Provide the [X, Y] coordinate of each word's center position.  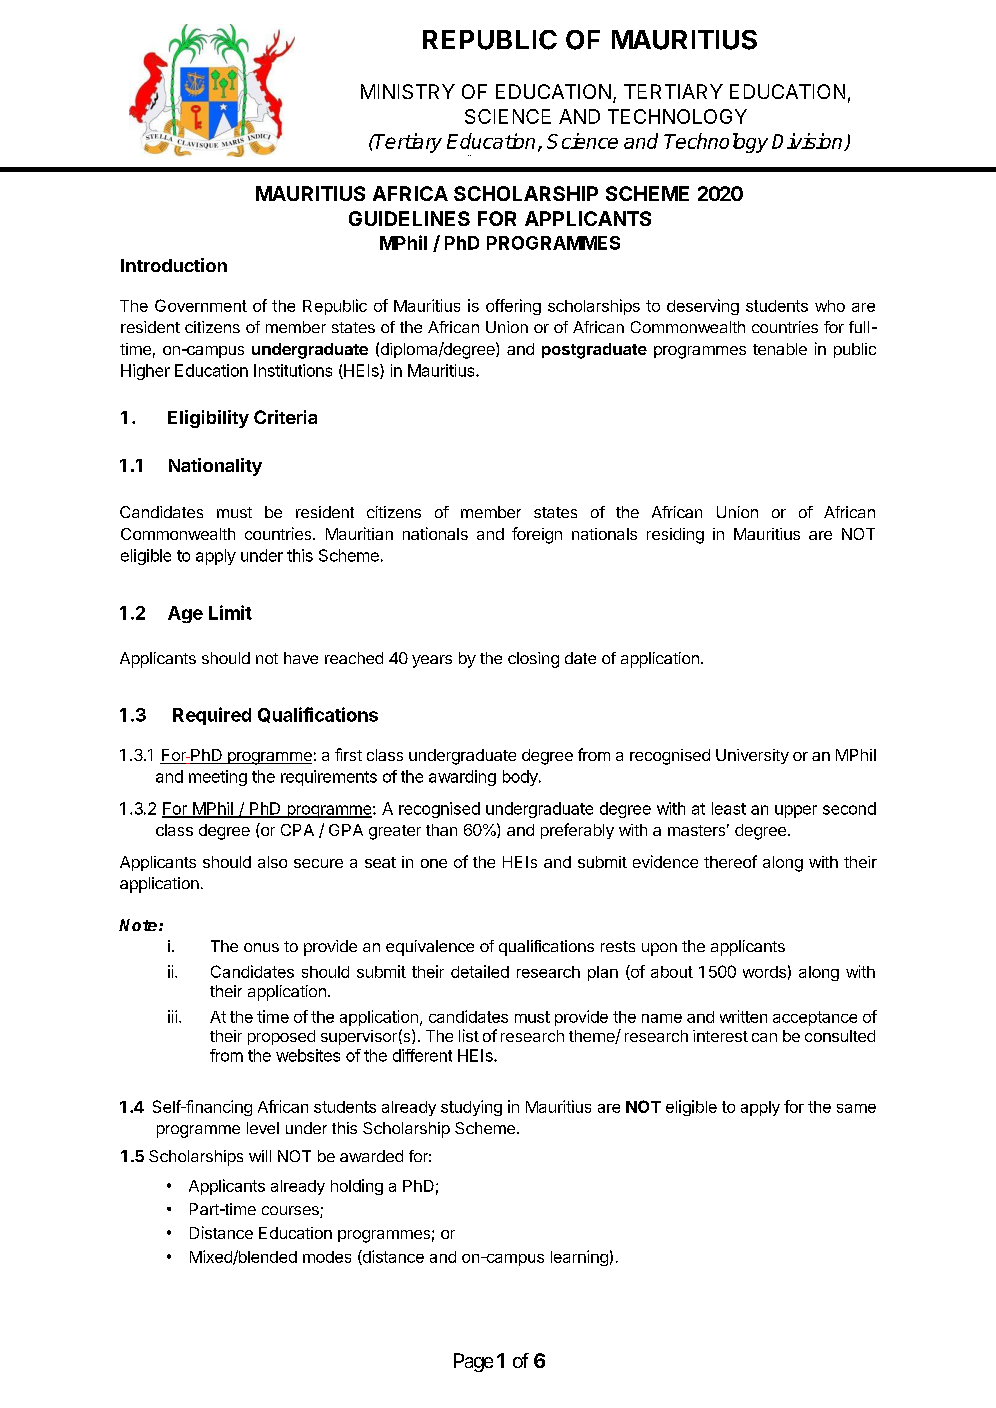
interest [720, 1036]
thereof [730, 861]
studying [471, 1108]
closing [533, 660]
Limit [230, 612]
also [272, 862]
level [263, 1128]
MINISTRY [408, 91]
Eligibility [208, 419]
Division [808, 142]
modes [327, 1257]
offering [513, 307]
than [441, 830]
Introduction [174, 265]
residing [675, 536]
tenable [780, 349]
